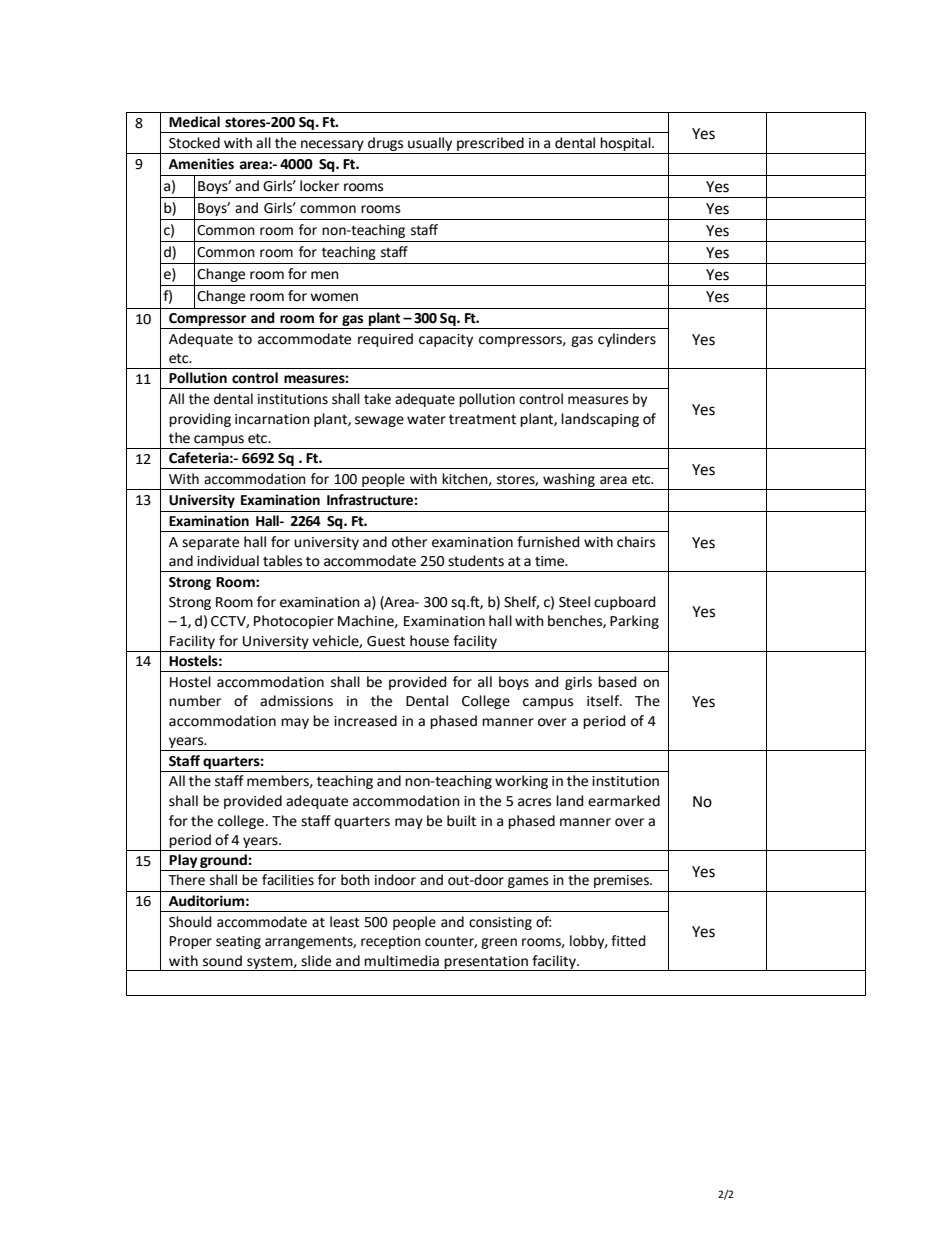  Describe the element at coordinates (409, 542) in the screenshot. I see `other` at that location.
